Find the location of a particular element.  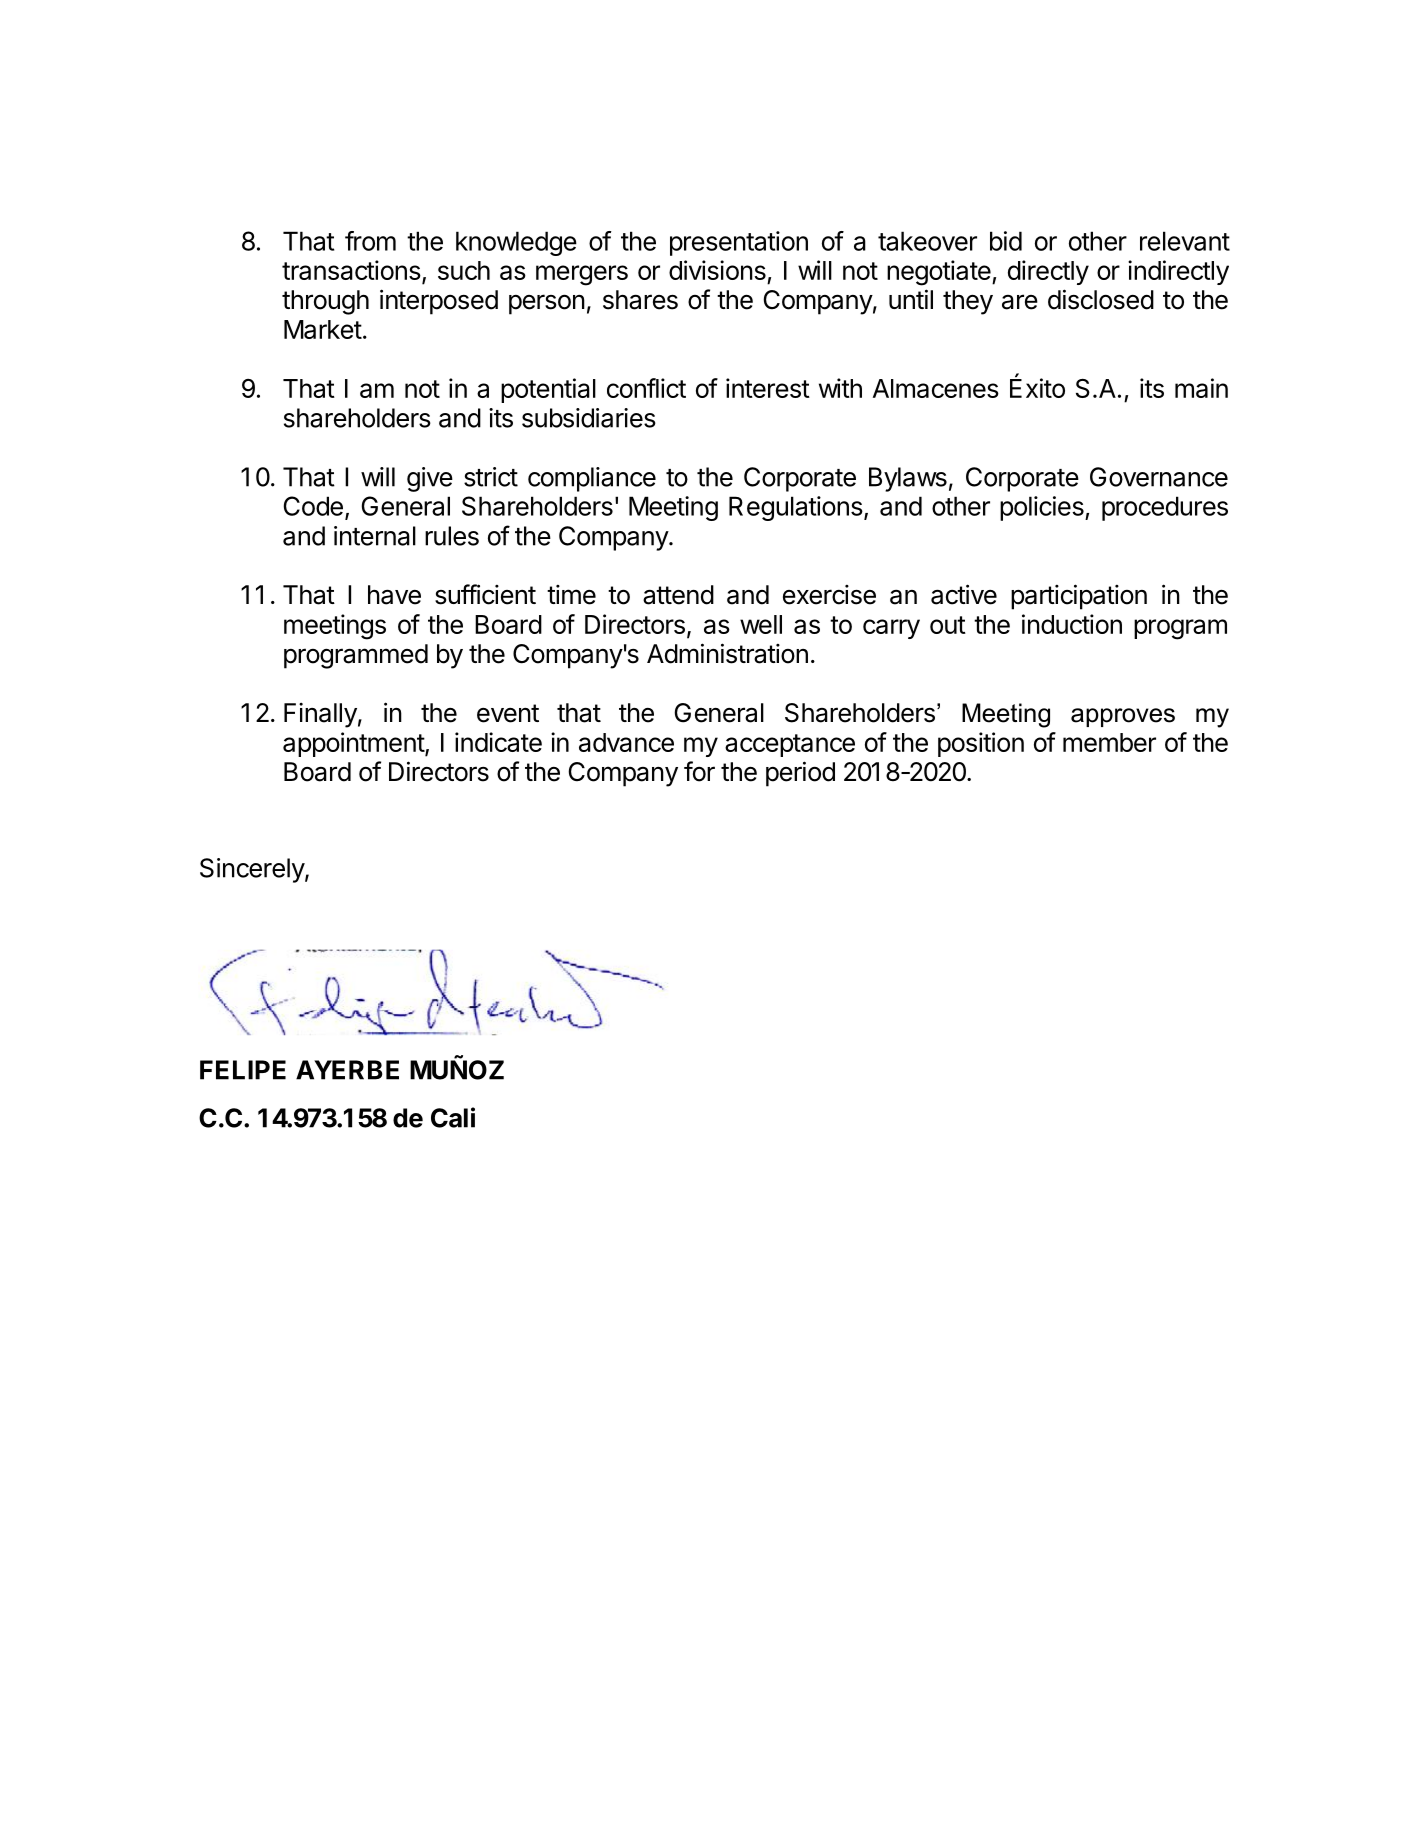

disclosed is located at coordinates (1101, 299).
